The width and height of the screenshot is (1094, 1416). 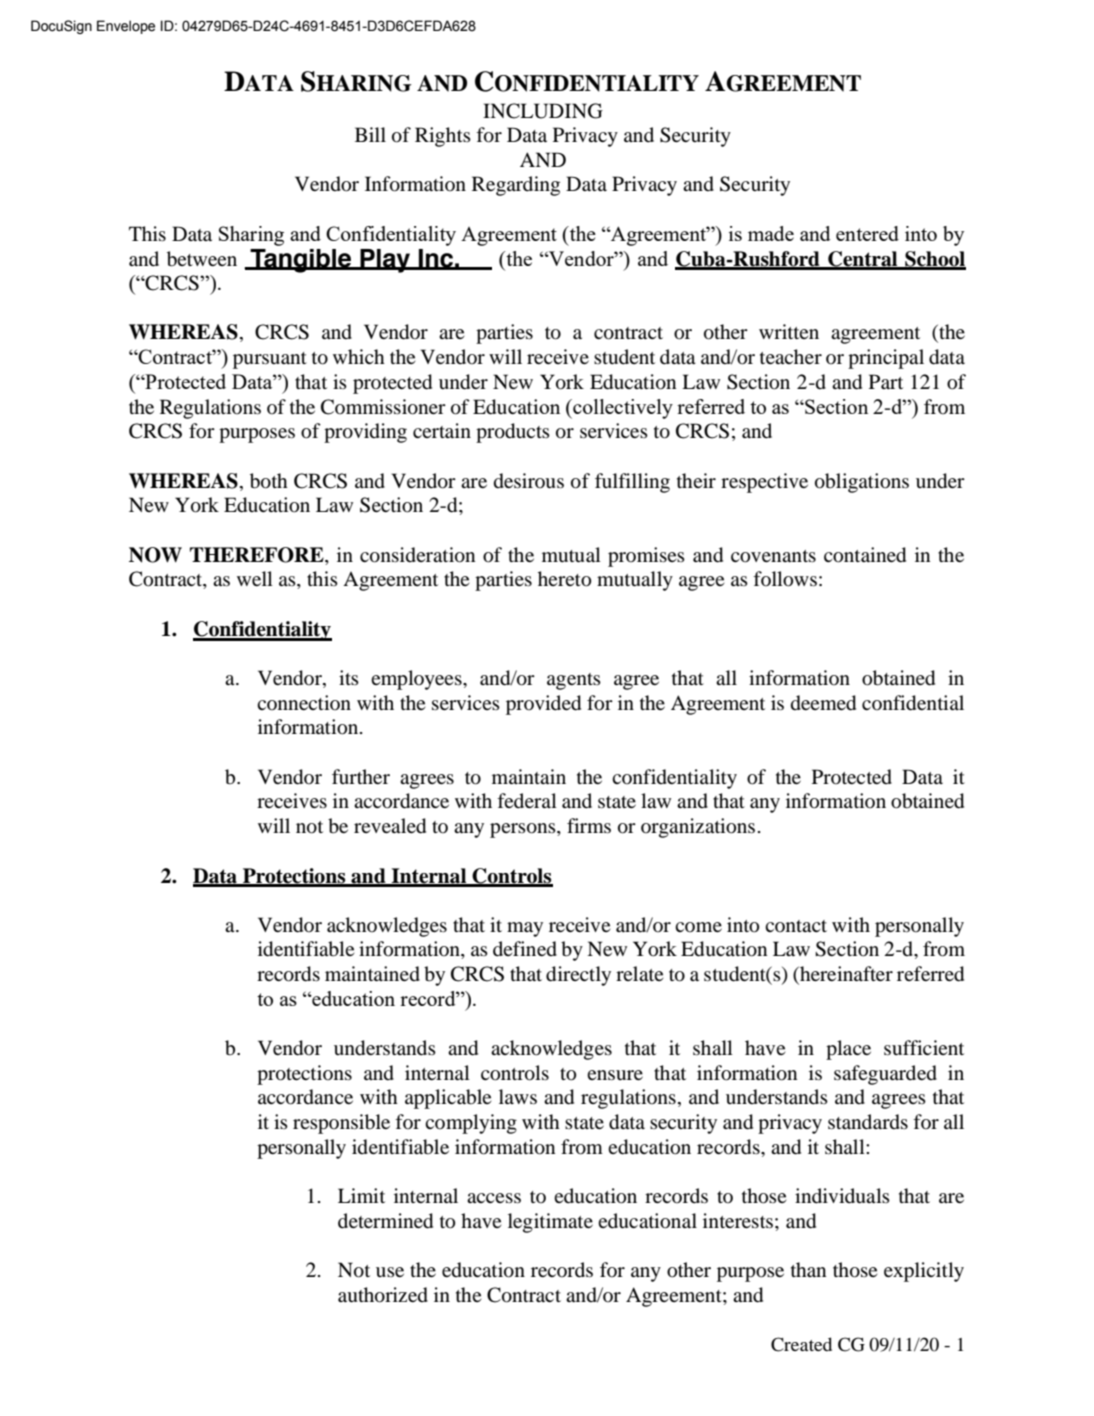 I want to click on authorized, so click(x=383, y=1295).
